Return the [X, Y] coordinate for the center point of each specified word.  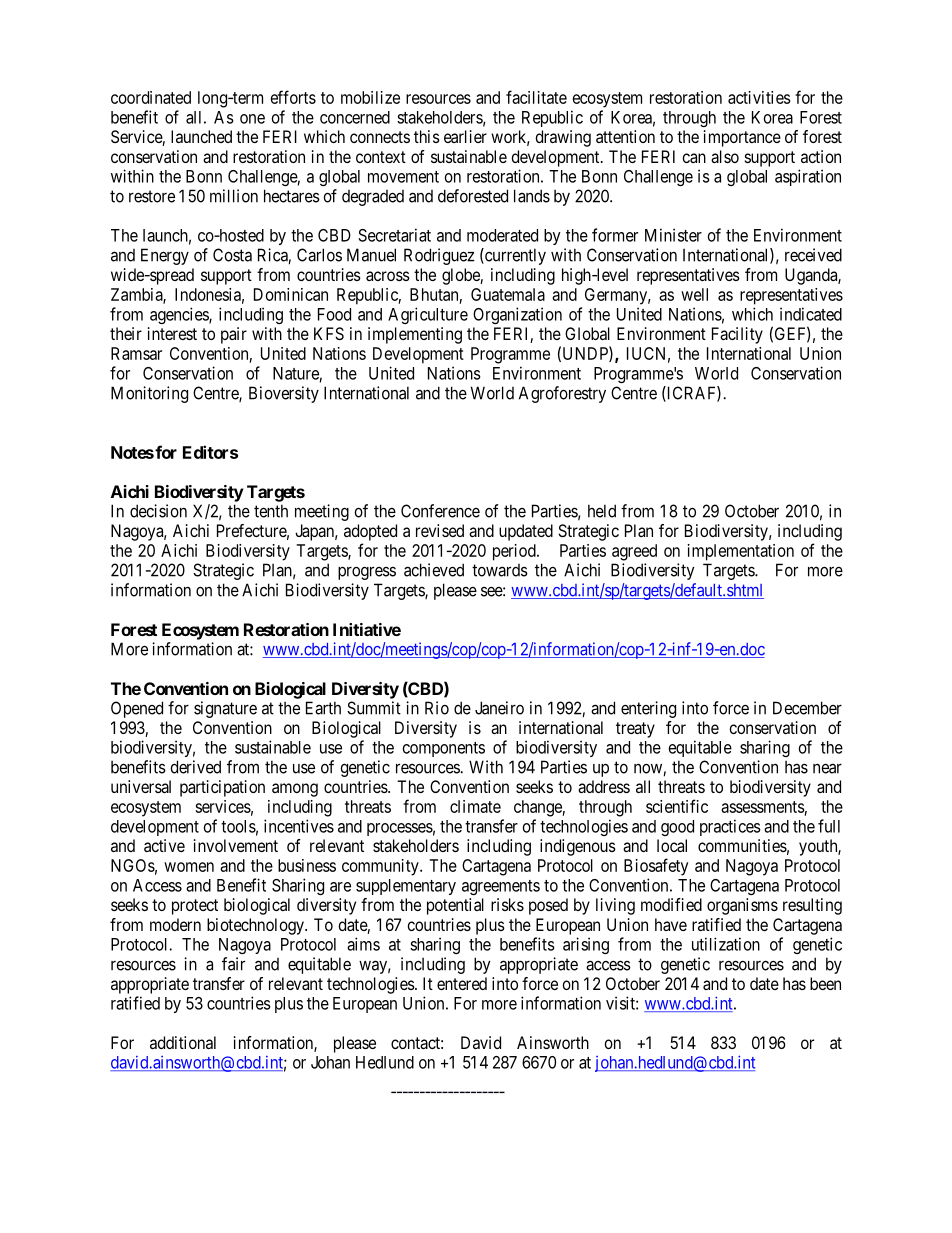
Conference [440, 511]
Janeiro [499, 708]
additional [183, 1042]
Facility [737, 335]
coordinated [151, 97]
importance [742, 138]
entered [462, 983]
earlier [465, 136]
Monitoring [149, 394]
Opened [137, 709]
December [807, 708]
